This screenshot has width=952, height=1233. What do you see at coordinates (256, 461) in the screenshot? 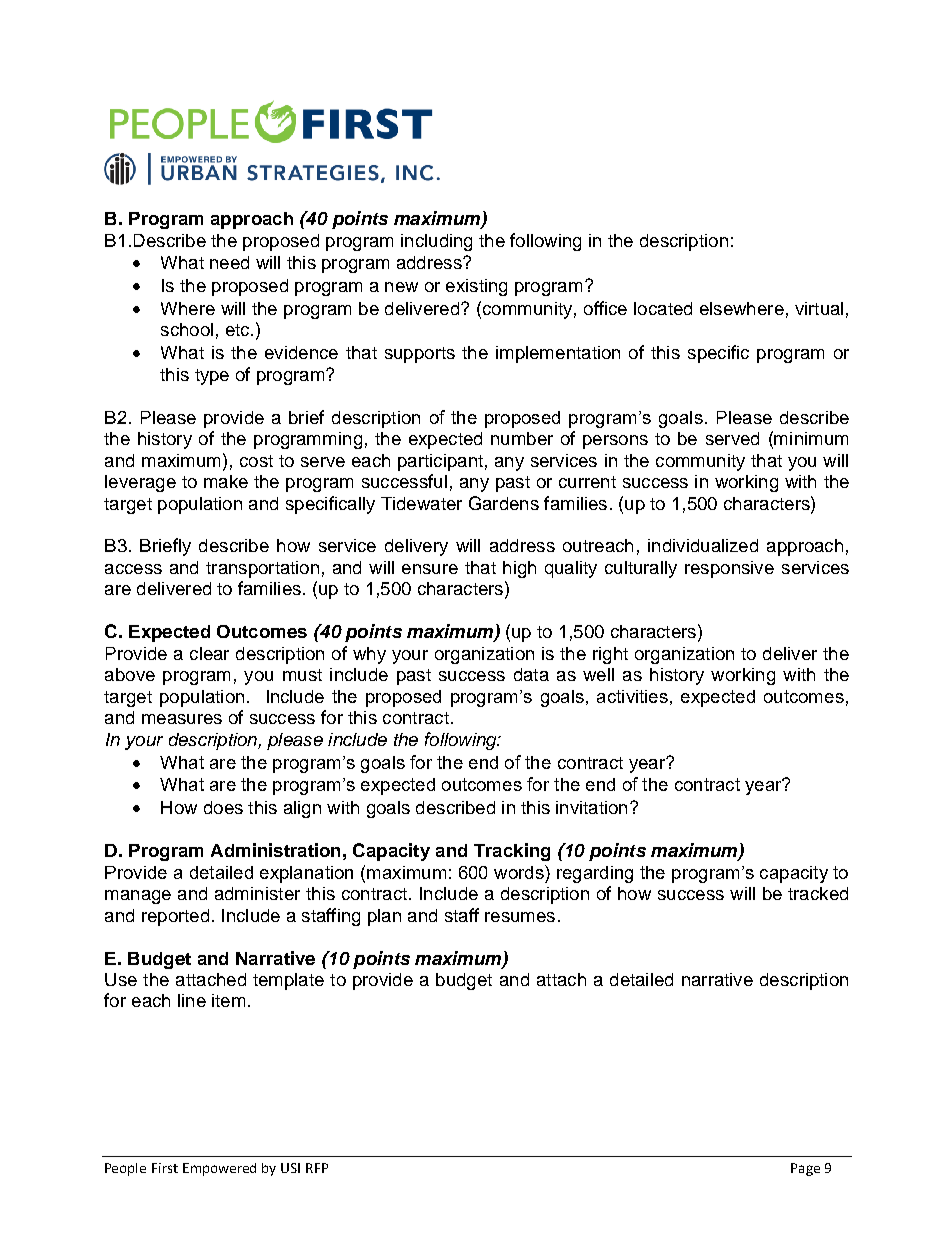
I see `cost` at bounding box center [256, 461].
